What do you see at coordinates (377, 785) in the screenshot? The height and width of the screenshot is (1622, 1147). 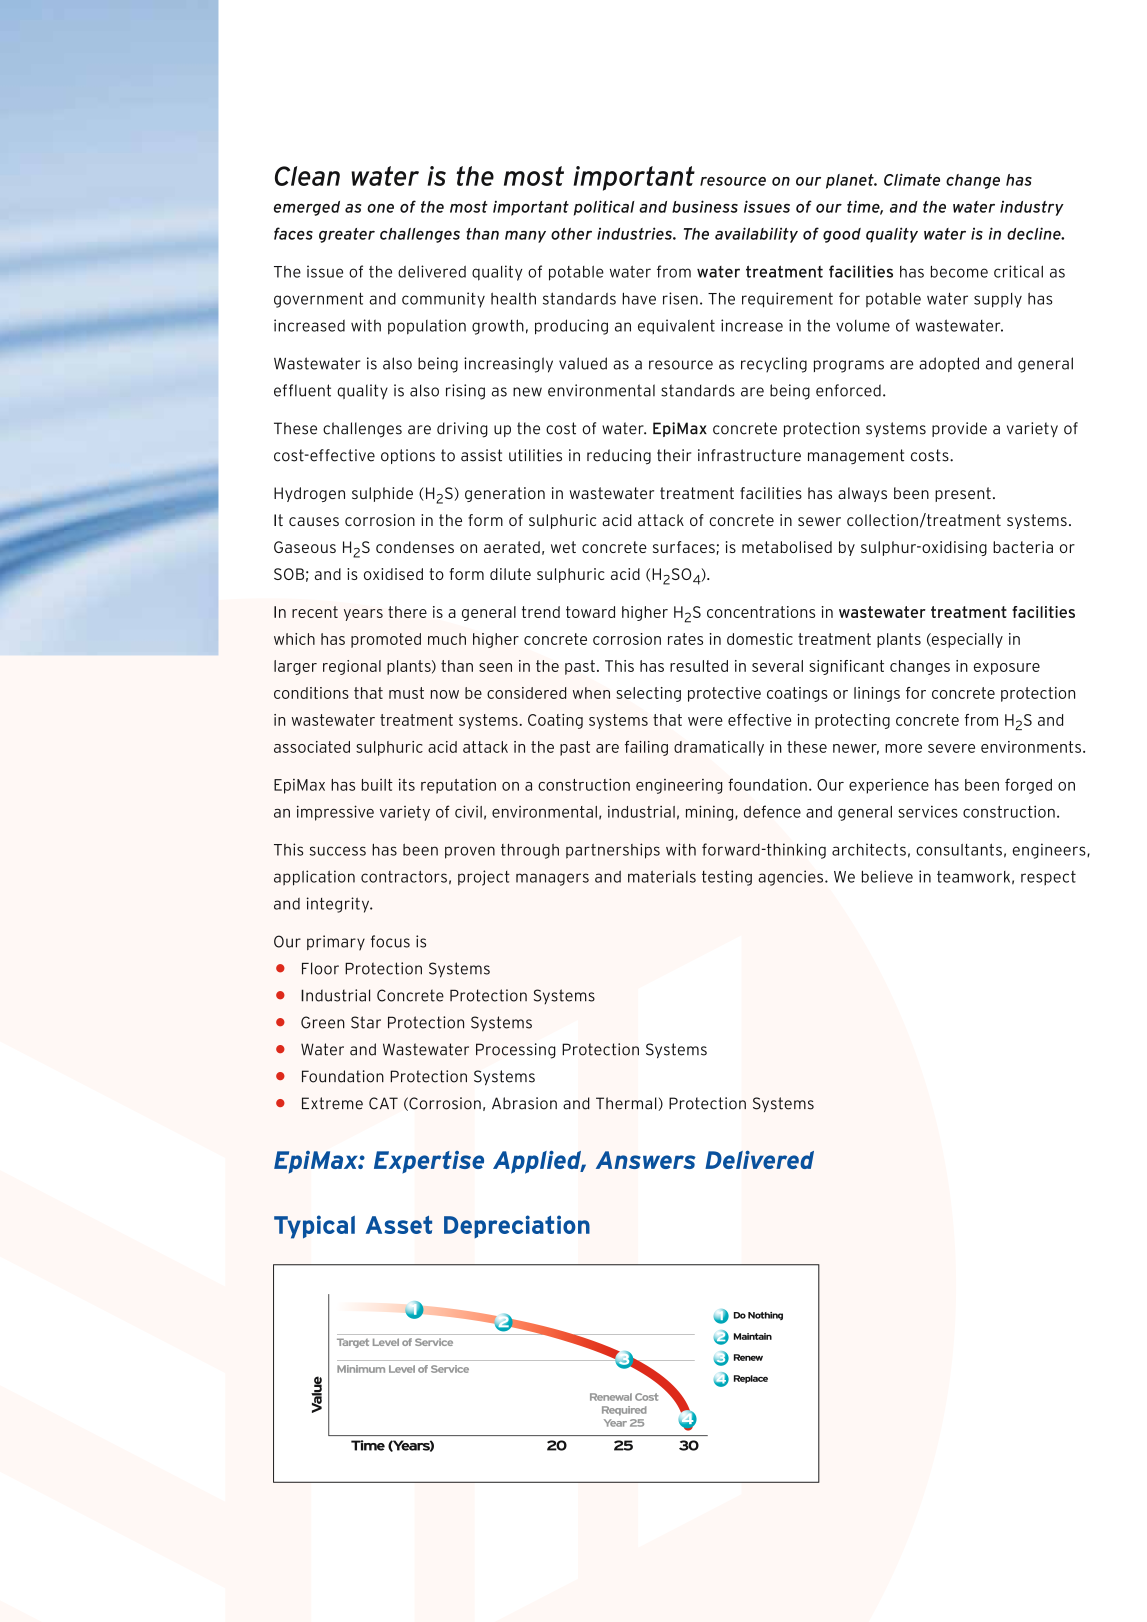 I see `built` at bounding box center [377, 785].
